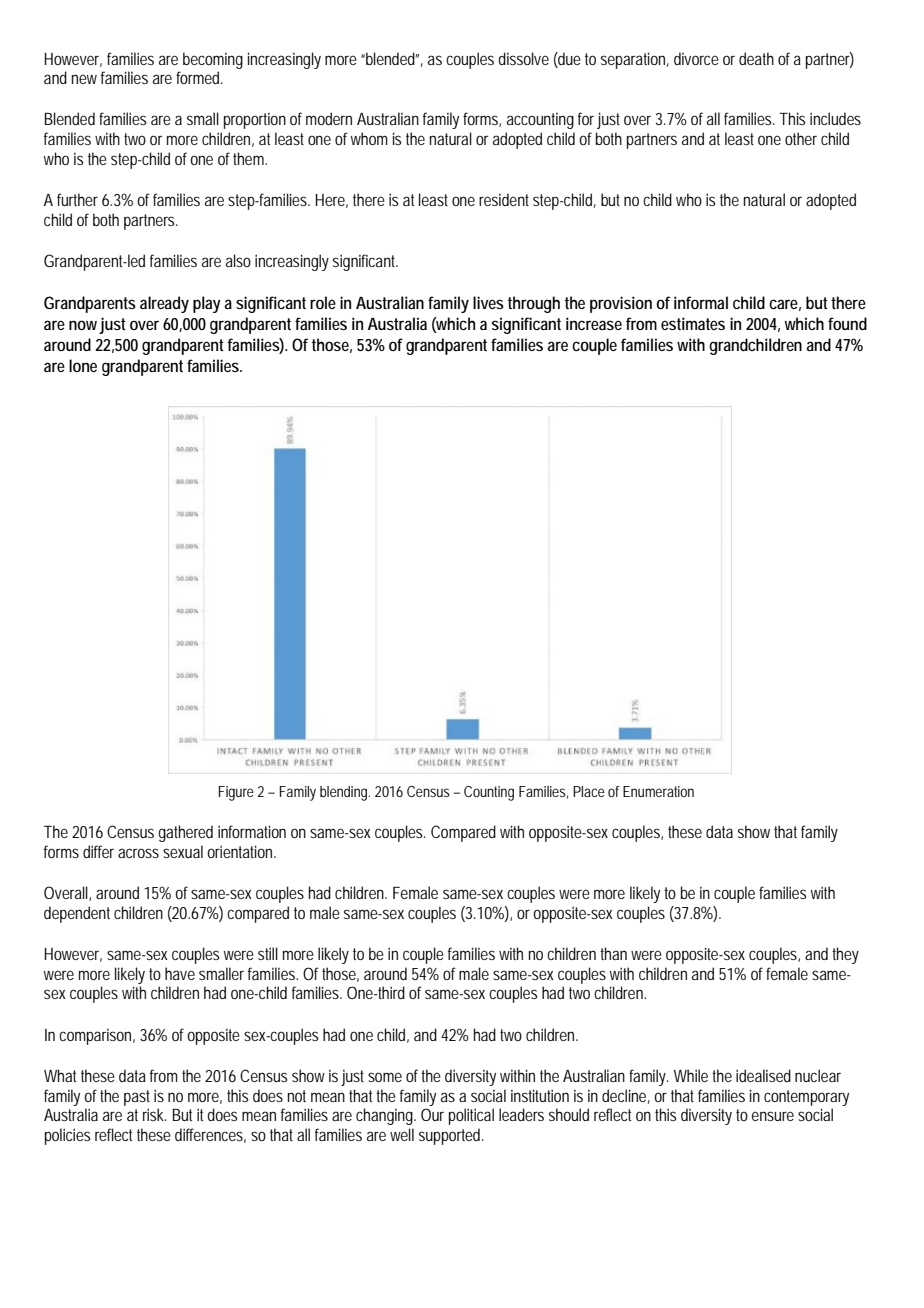 The width and height of the screenshot is (924, 1308). Describe the element at coordinates (199, 77) in the screenshot. I see `formed` at that location.
